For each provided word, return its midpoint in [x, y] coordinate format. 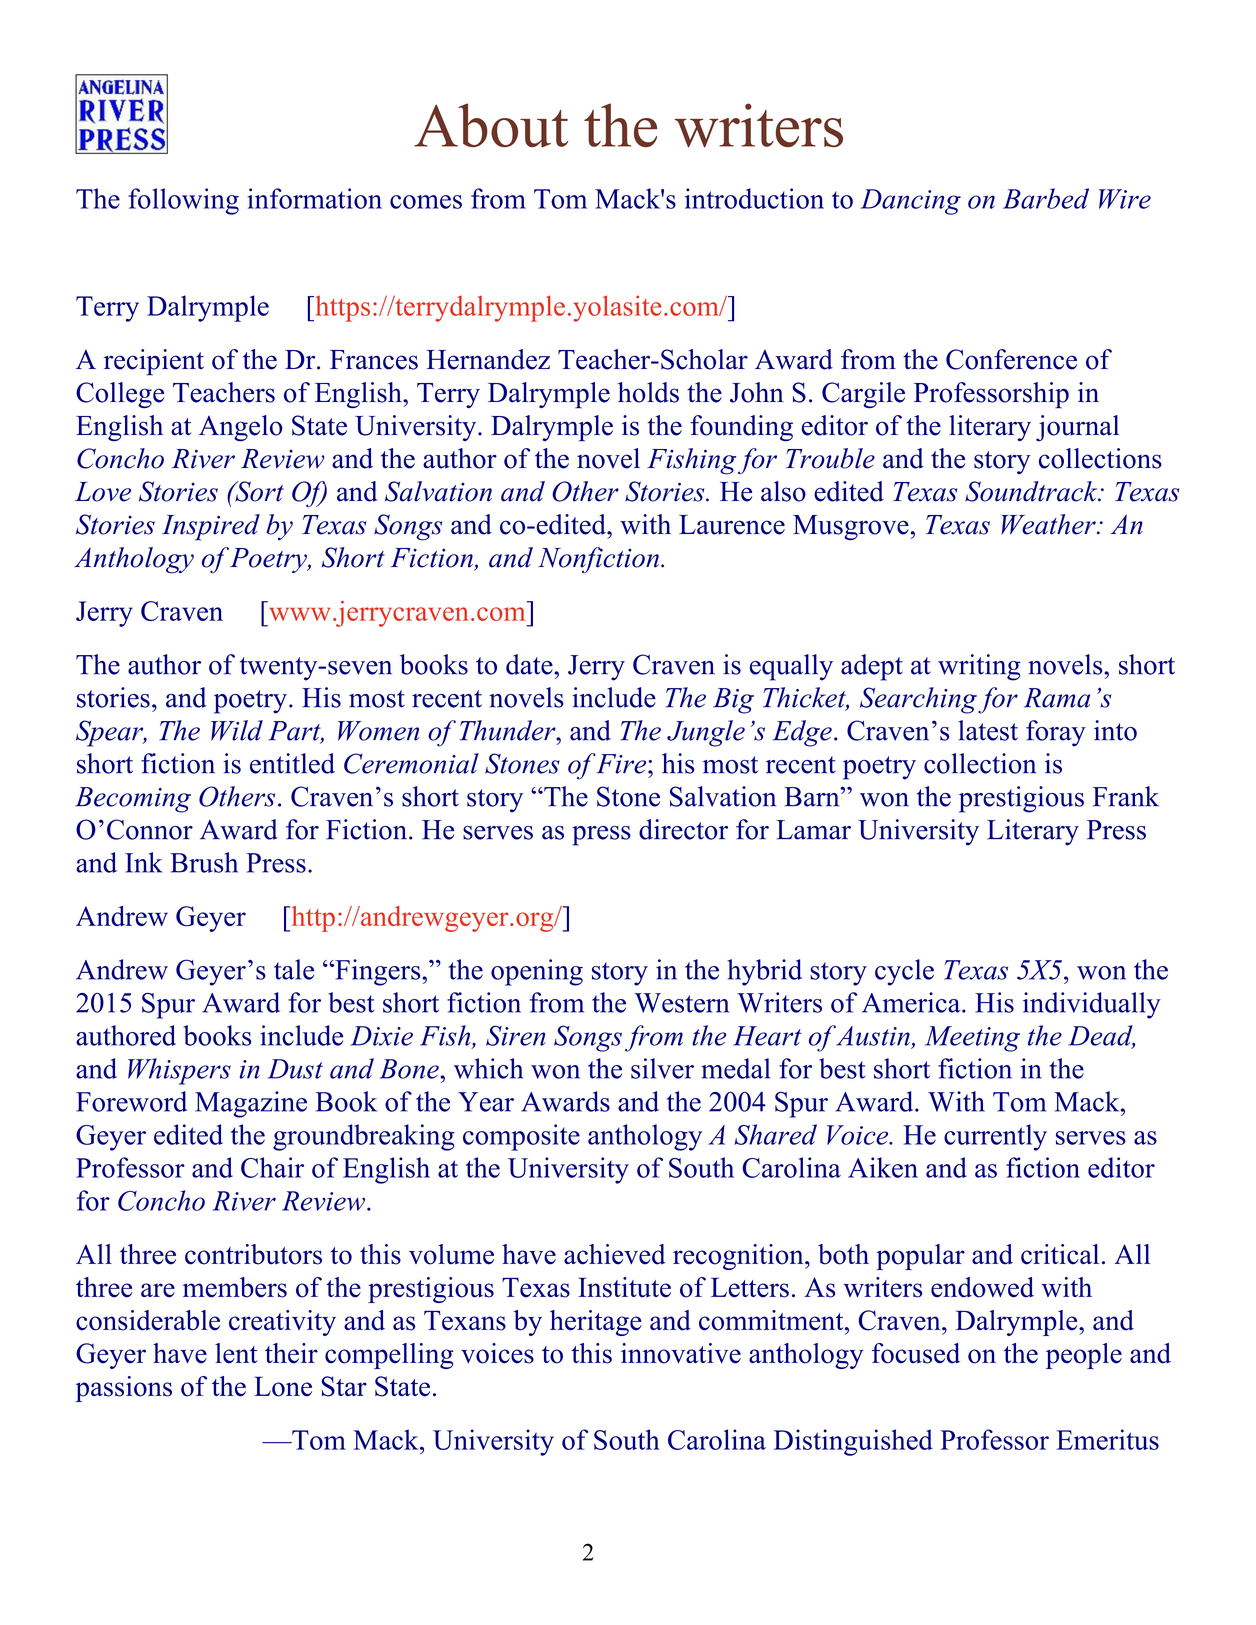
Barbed [1046, 198]
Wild [237, 730]
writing [979, 667]
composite [521, 1137]
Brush [204, 862]
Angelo [241, 428]
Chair [272, 1167]
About [491, 125]
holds [648, 392]
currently [995, 1137]
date [530, 664]
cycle [904, 972]
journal [1077, 428]
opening [537, 972]
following [183, 201]
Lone [283, 1386]
